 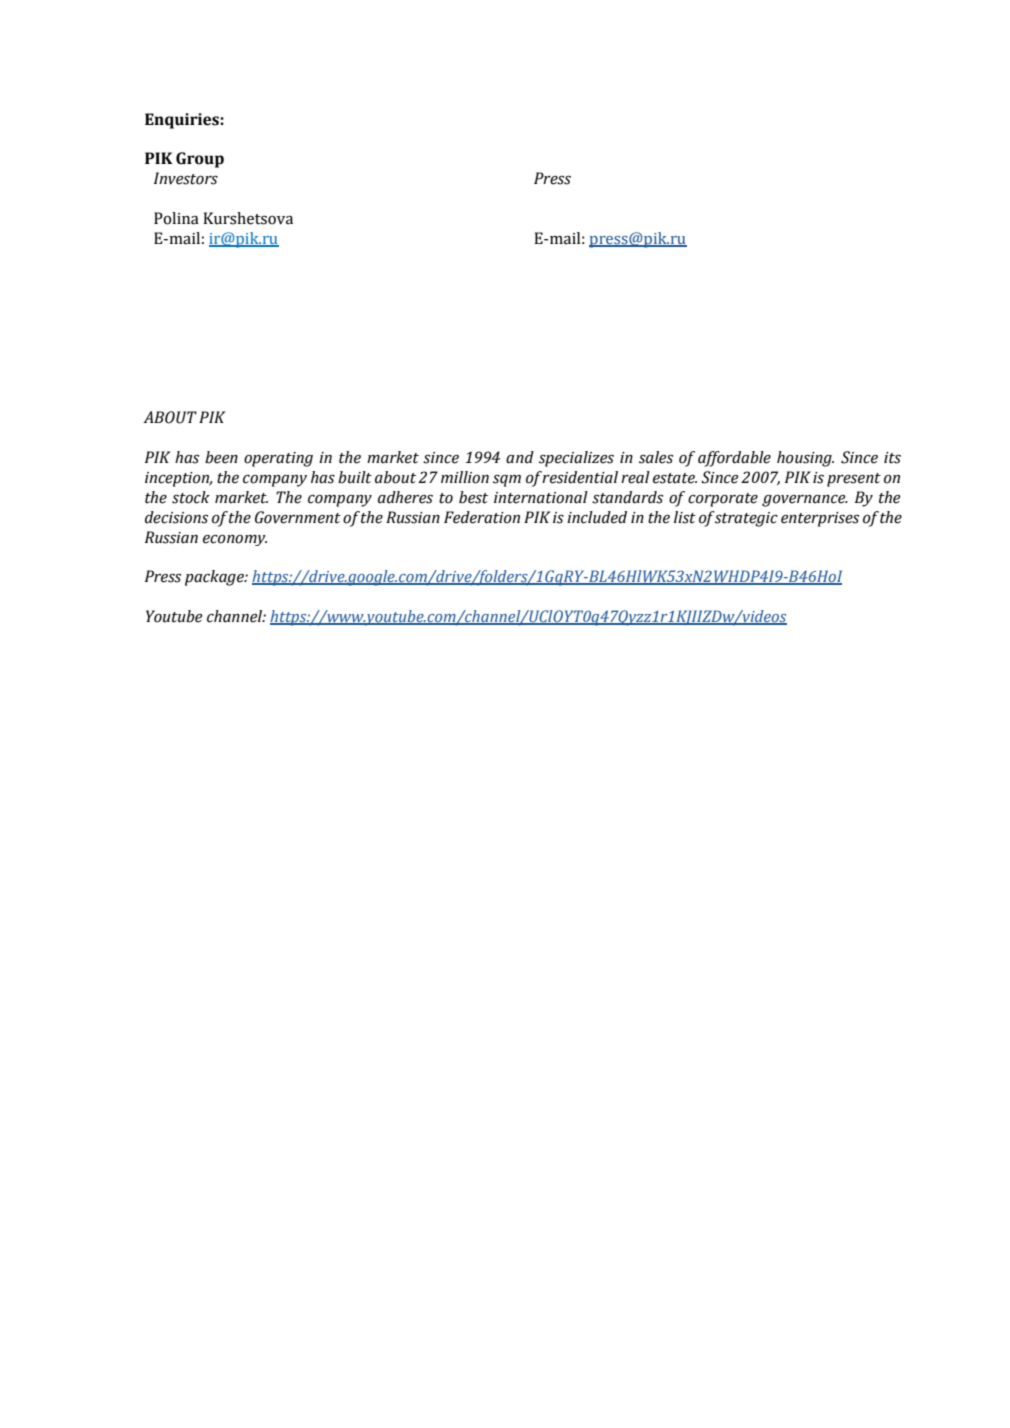 What do you see at coordinates (183, 121) in the image?
I see `Enquiries` at bounding box center [183, 121].
